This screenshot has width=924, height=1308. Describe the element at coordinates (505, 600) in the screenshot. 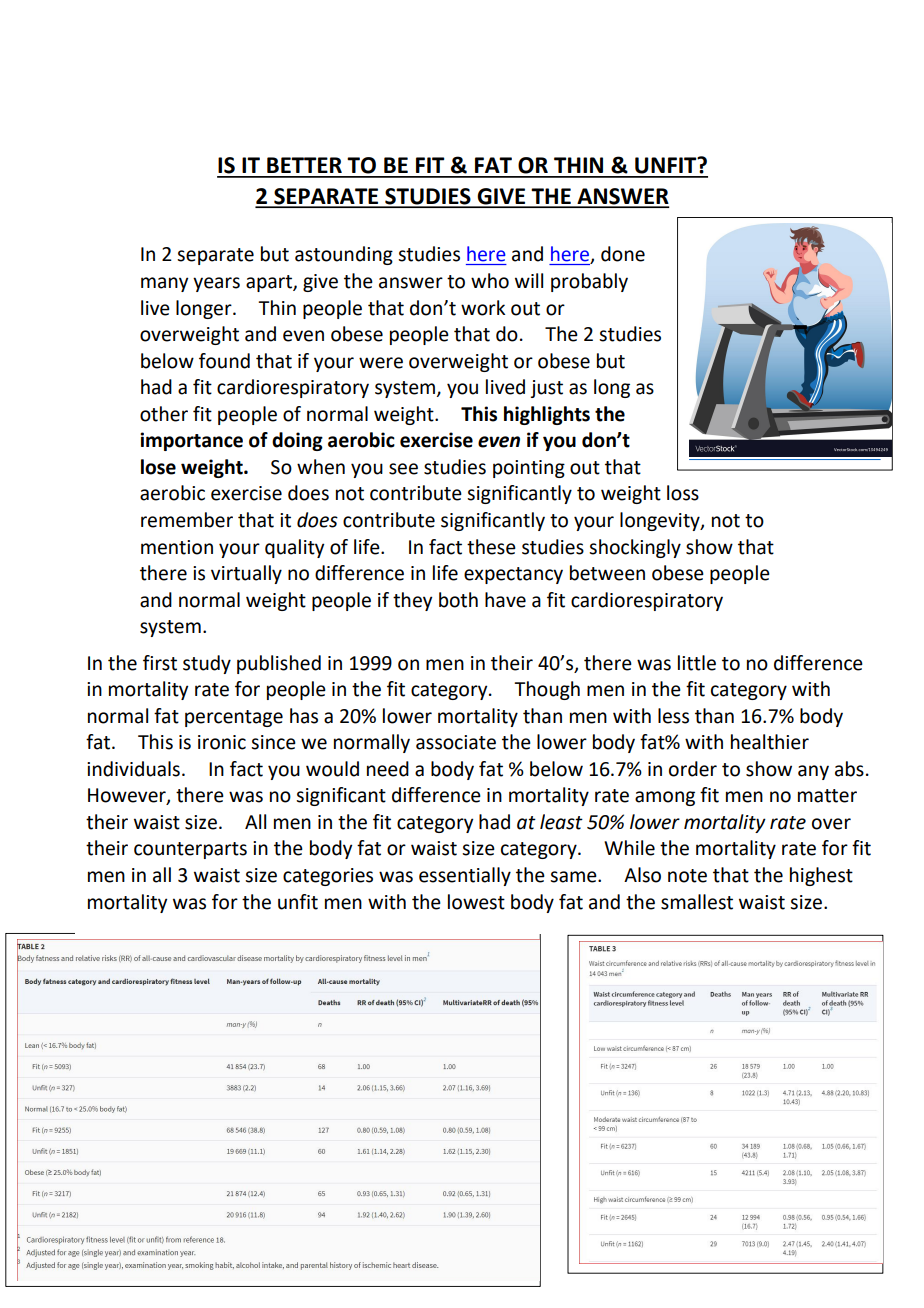

I see `have` at that location.
